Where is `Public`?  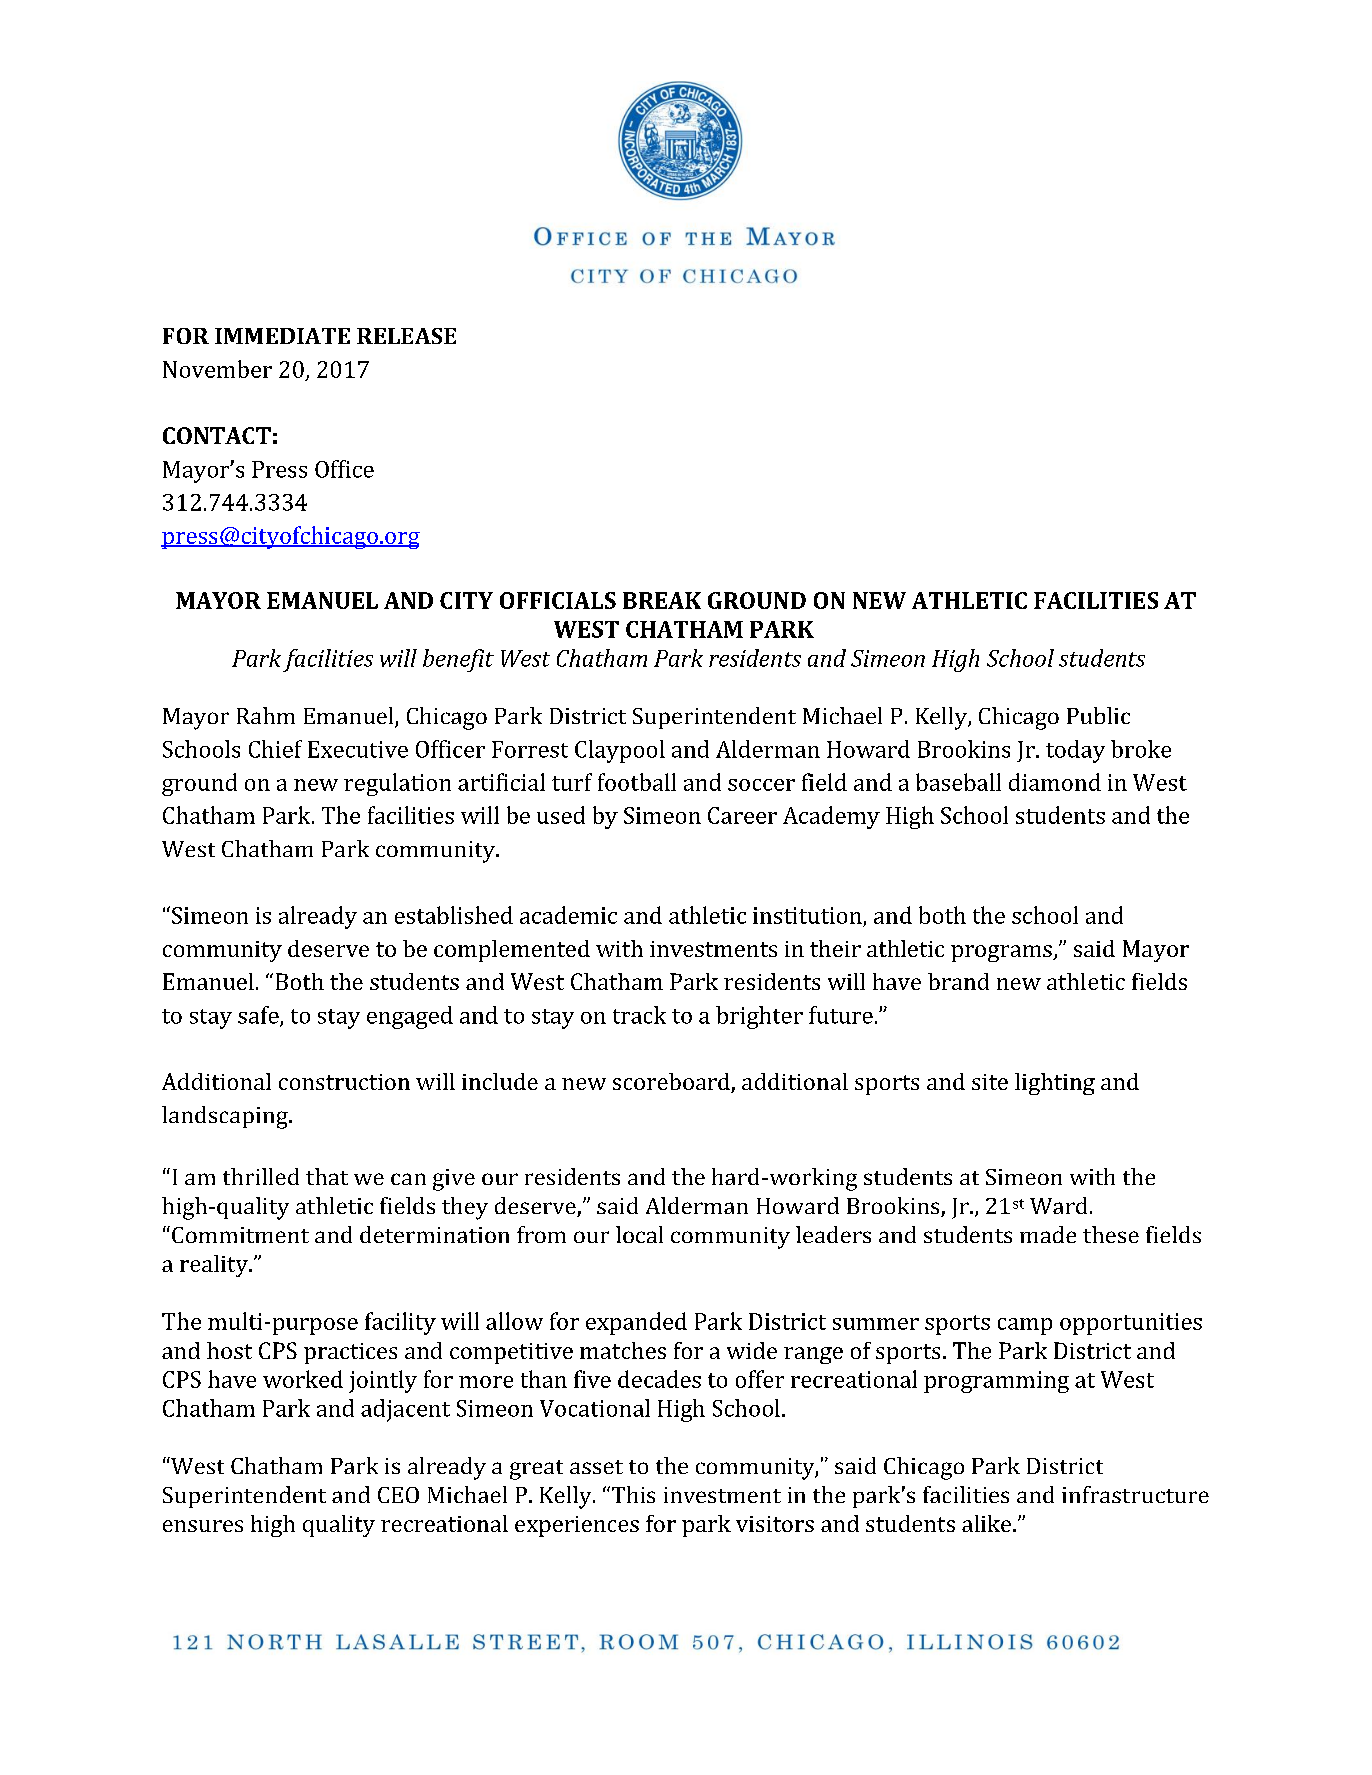 Public is located at coordinates (1098, 715).
